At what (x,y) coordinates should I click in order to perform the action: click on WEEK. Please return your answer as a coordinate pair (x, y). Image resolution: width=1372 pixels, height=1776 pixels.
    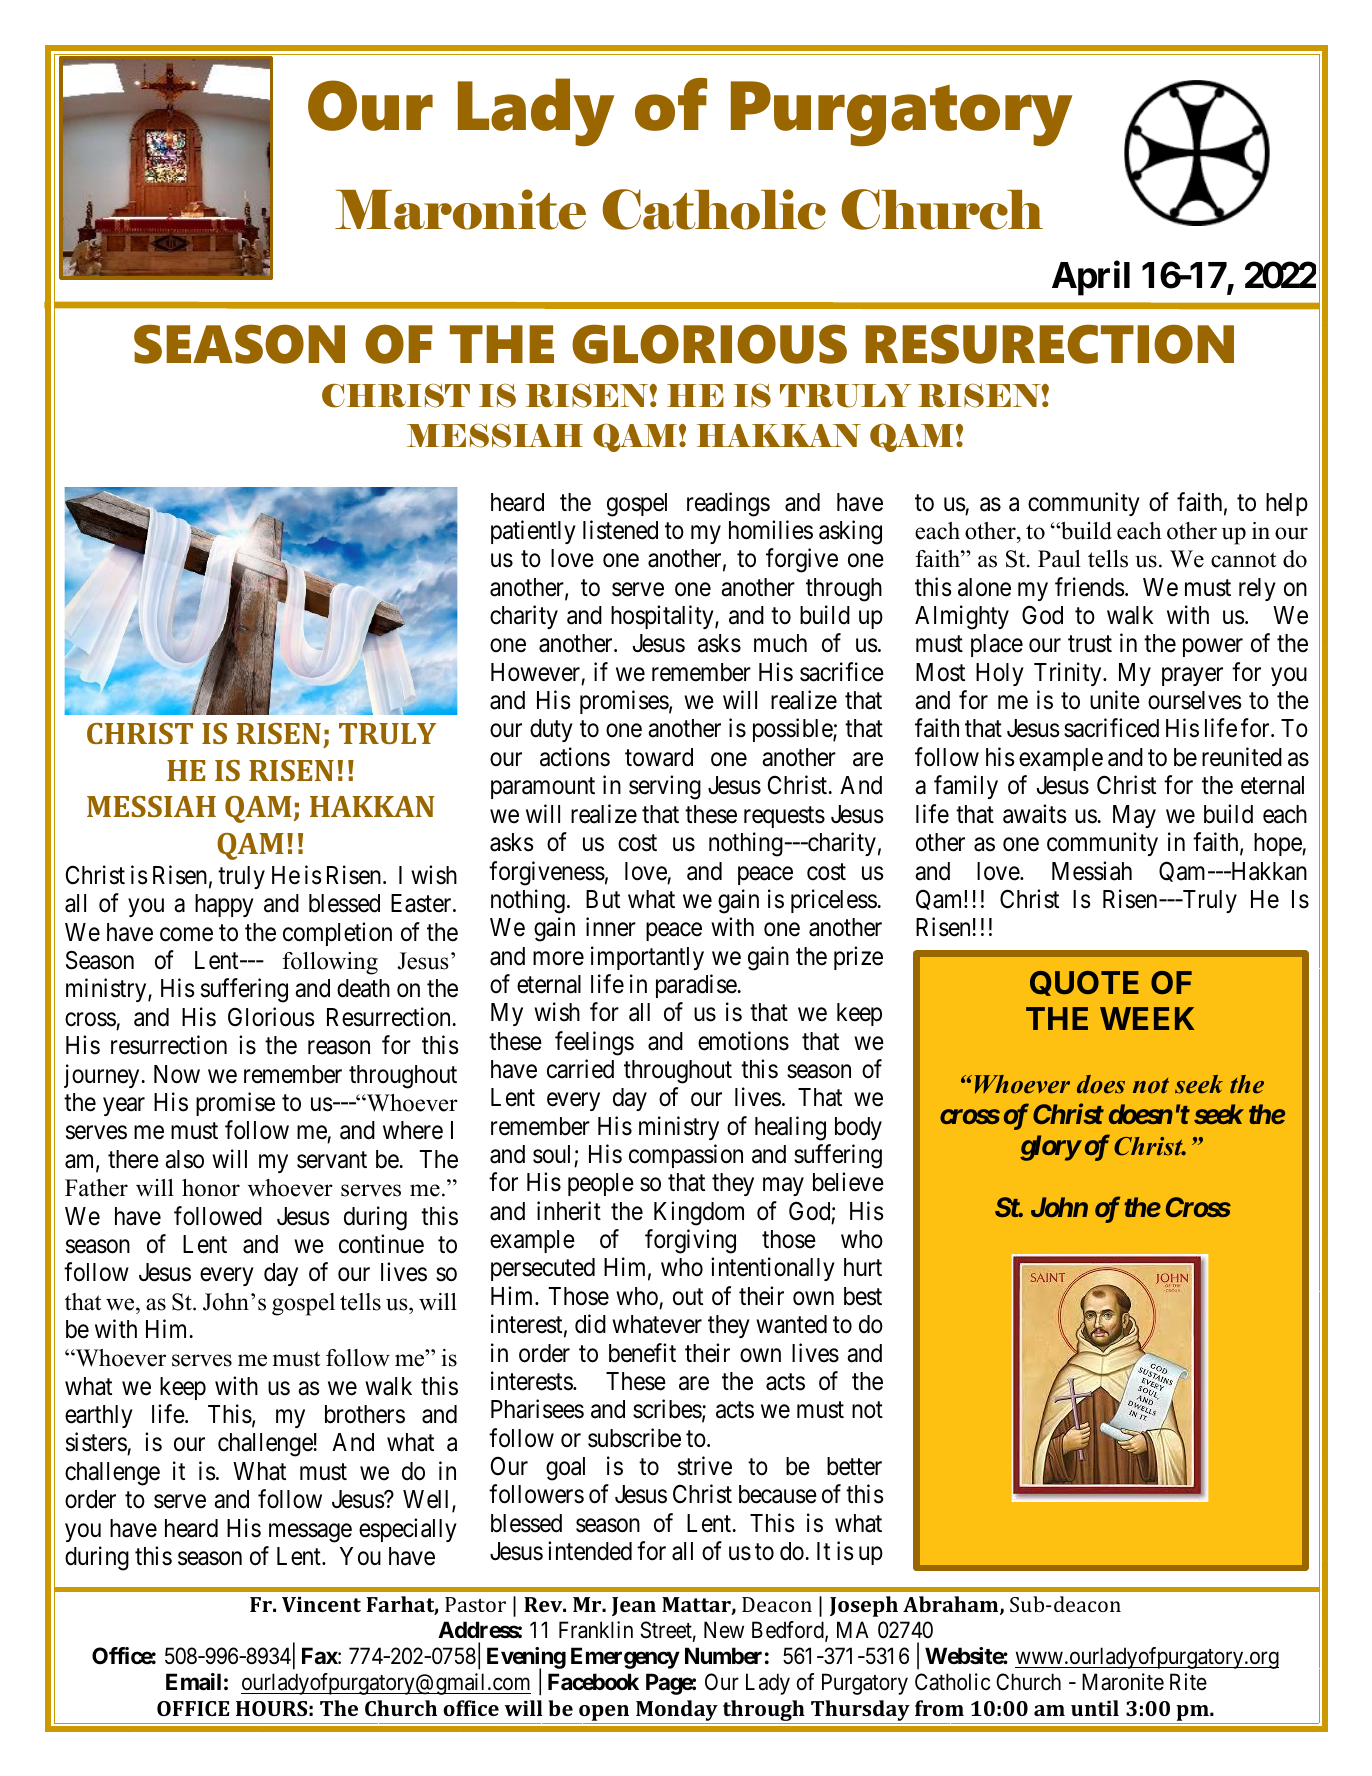
    Looking at the image, I should click on (1147, 1018).
